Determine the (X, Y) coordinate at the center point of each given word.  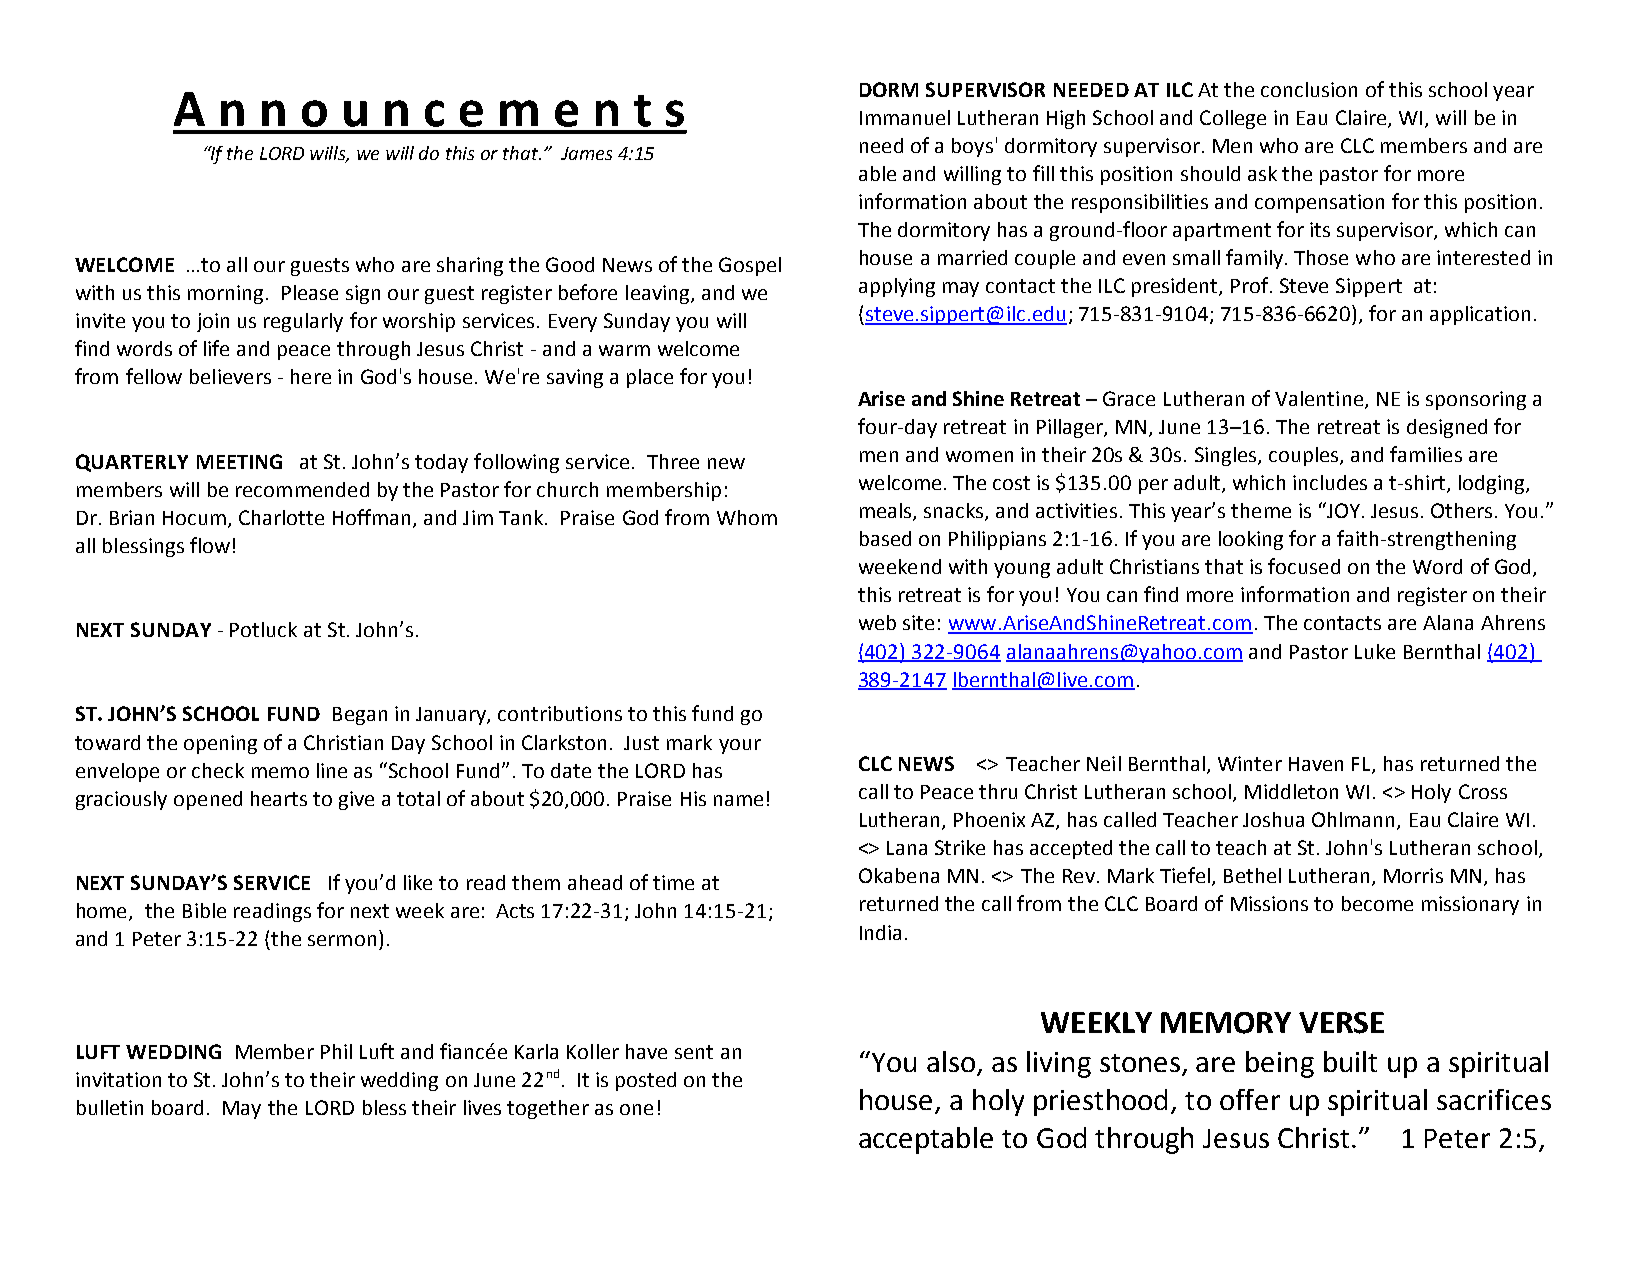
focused (1304, 566)
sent (694, 1052)
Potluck (263, 629)
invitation (118, 1079)
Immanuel (905, 117)
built (1350, 1061)
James (586, 153)
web (877, 622)
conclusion (1309, 89)
